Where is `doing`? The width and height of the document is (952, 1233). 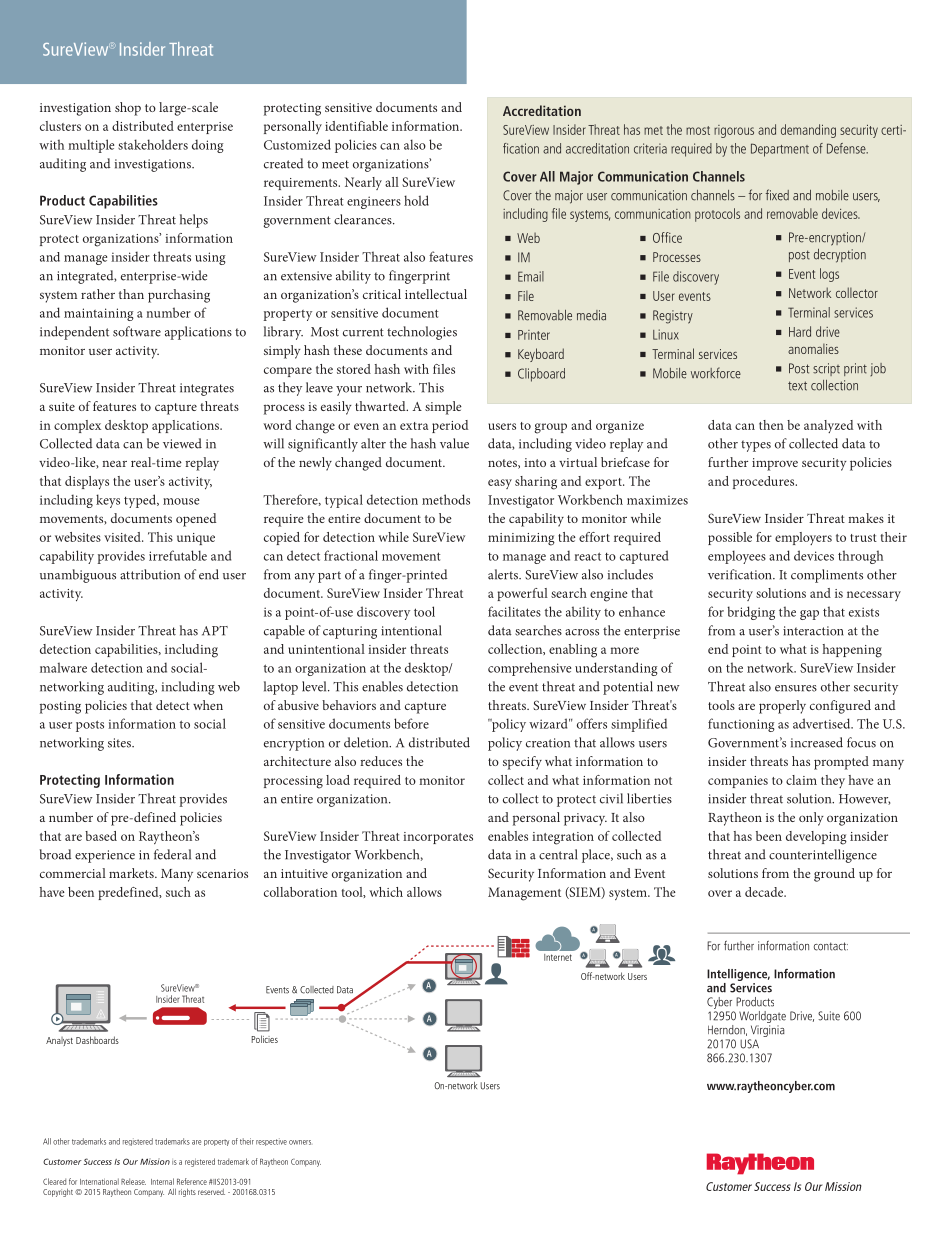 doing is located at coordinates (208, 146).
